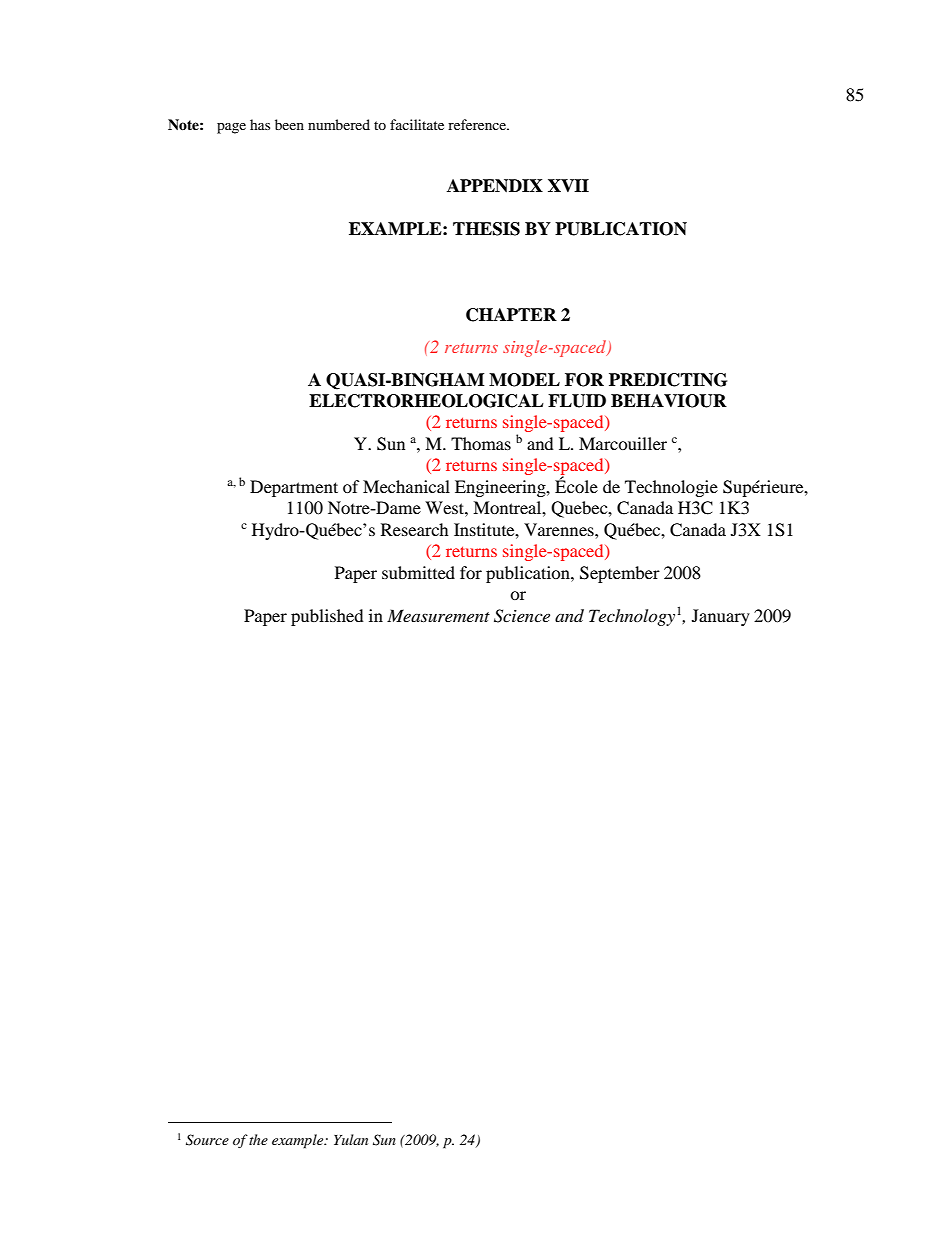 Image resolution: width=952 pixels, height=1233 pixels. What do you see at coordinates (327, 617) in the document?
I see `published` at bounding box center [327, 617].
